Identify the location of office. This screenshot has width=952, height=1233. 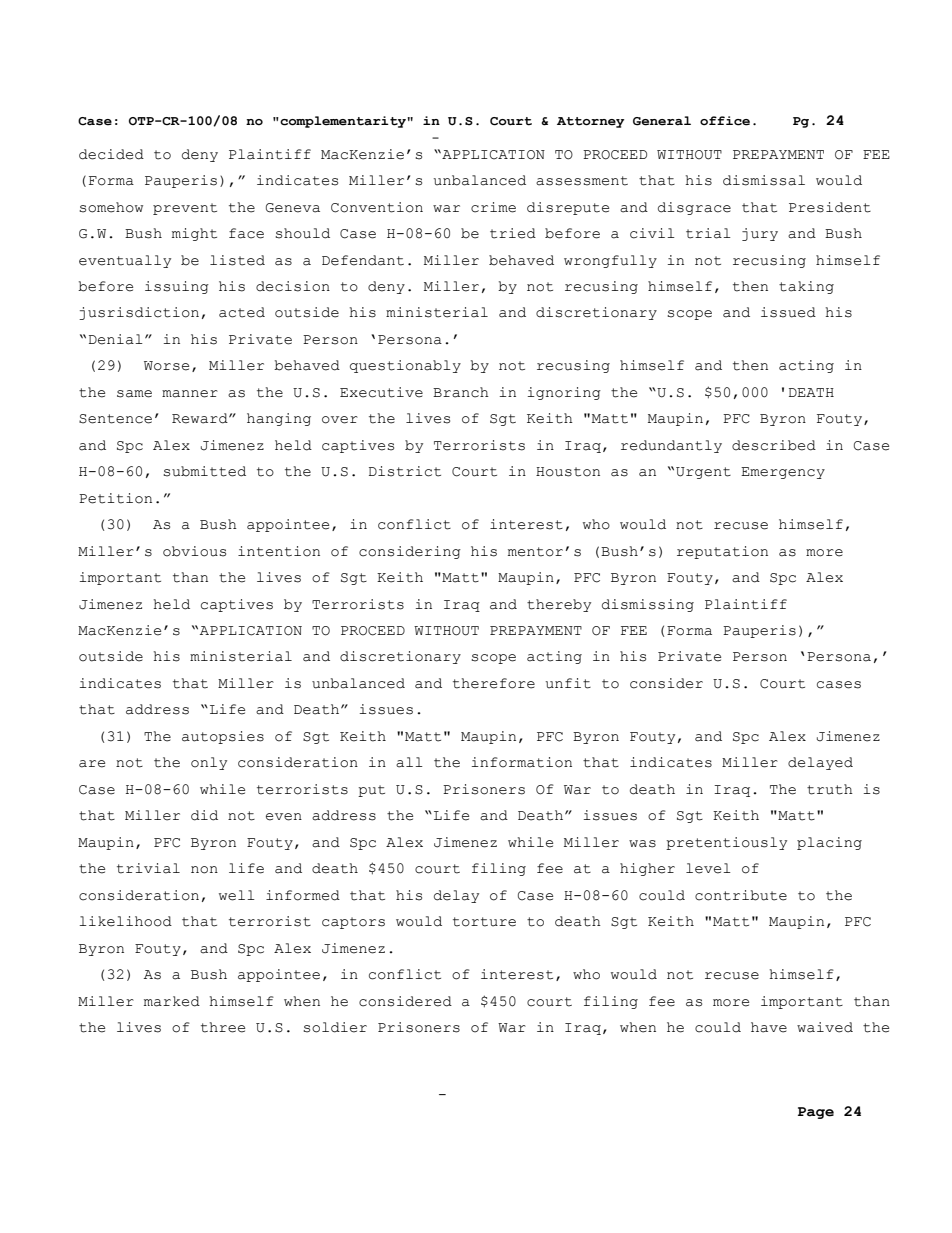
(725, 121).
